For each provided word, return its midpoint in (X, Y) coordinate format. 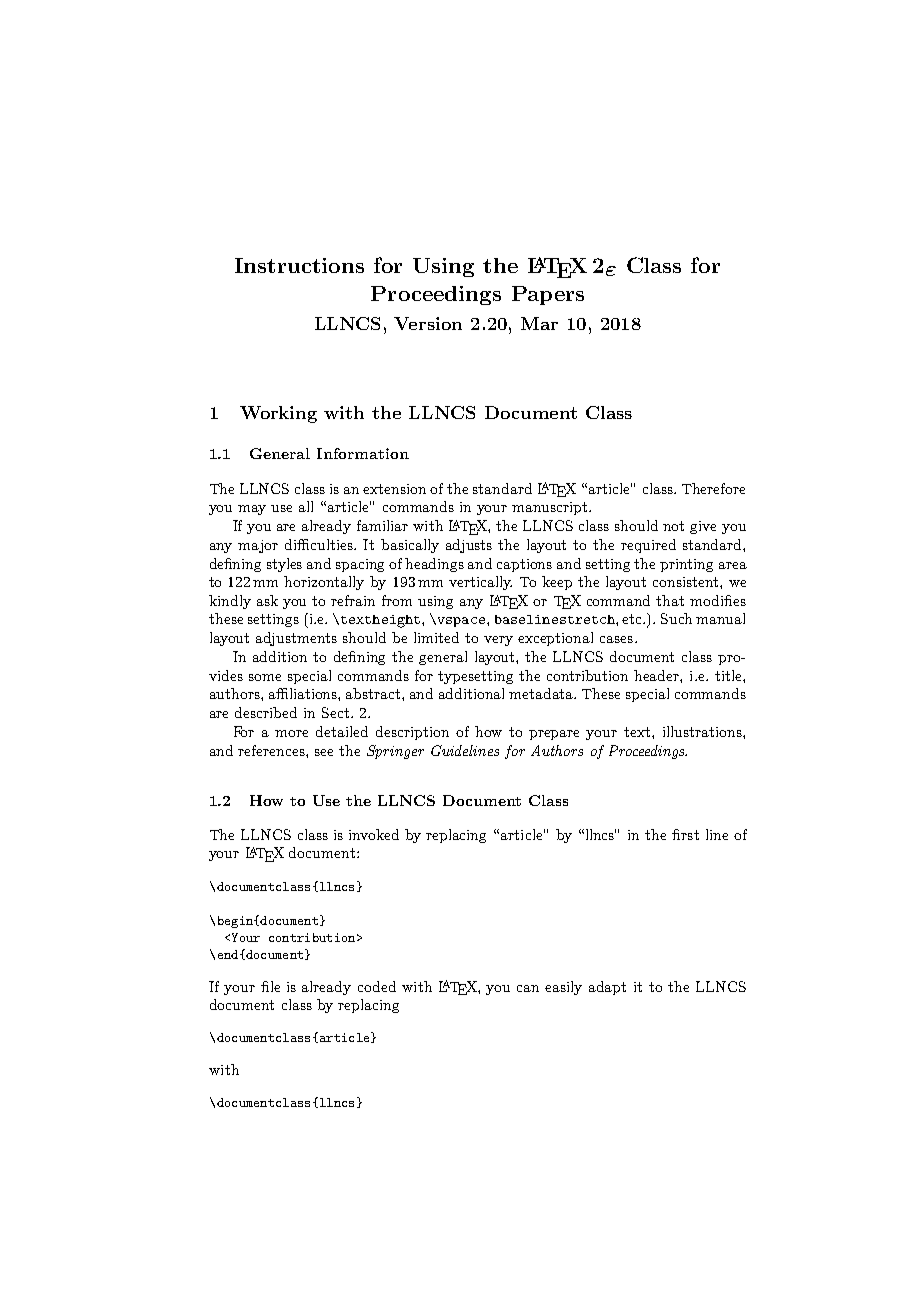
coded (377, 986)
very (498, 641)
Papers (548, 295)
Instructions (299, 265)
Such (676, 618)
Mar (539, 323)
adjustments (296, 639)
